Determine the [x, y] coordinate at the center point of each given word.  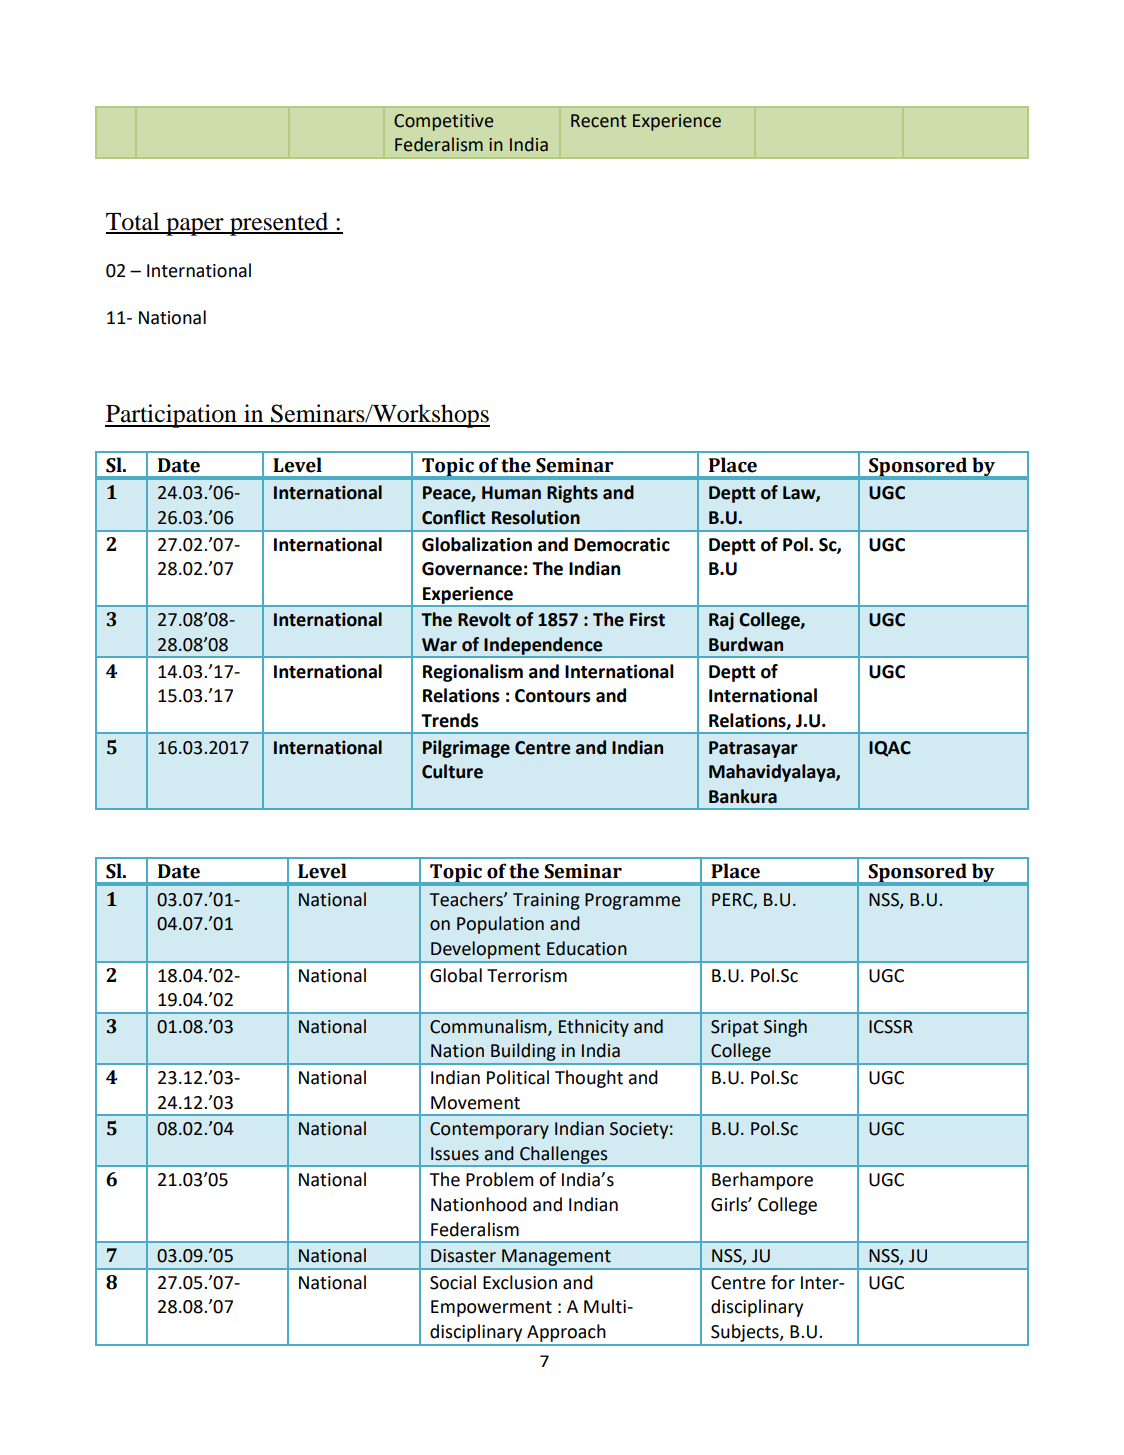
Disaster [463, 1256]
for [783, 1282]
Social [453, 1282]
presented [279, 224]
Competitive [443, 122]
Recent [598, 121]
